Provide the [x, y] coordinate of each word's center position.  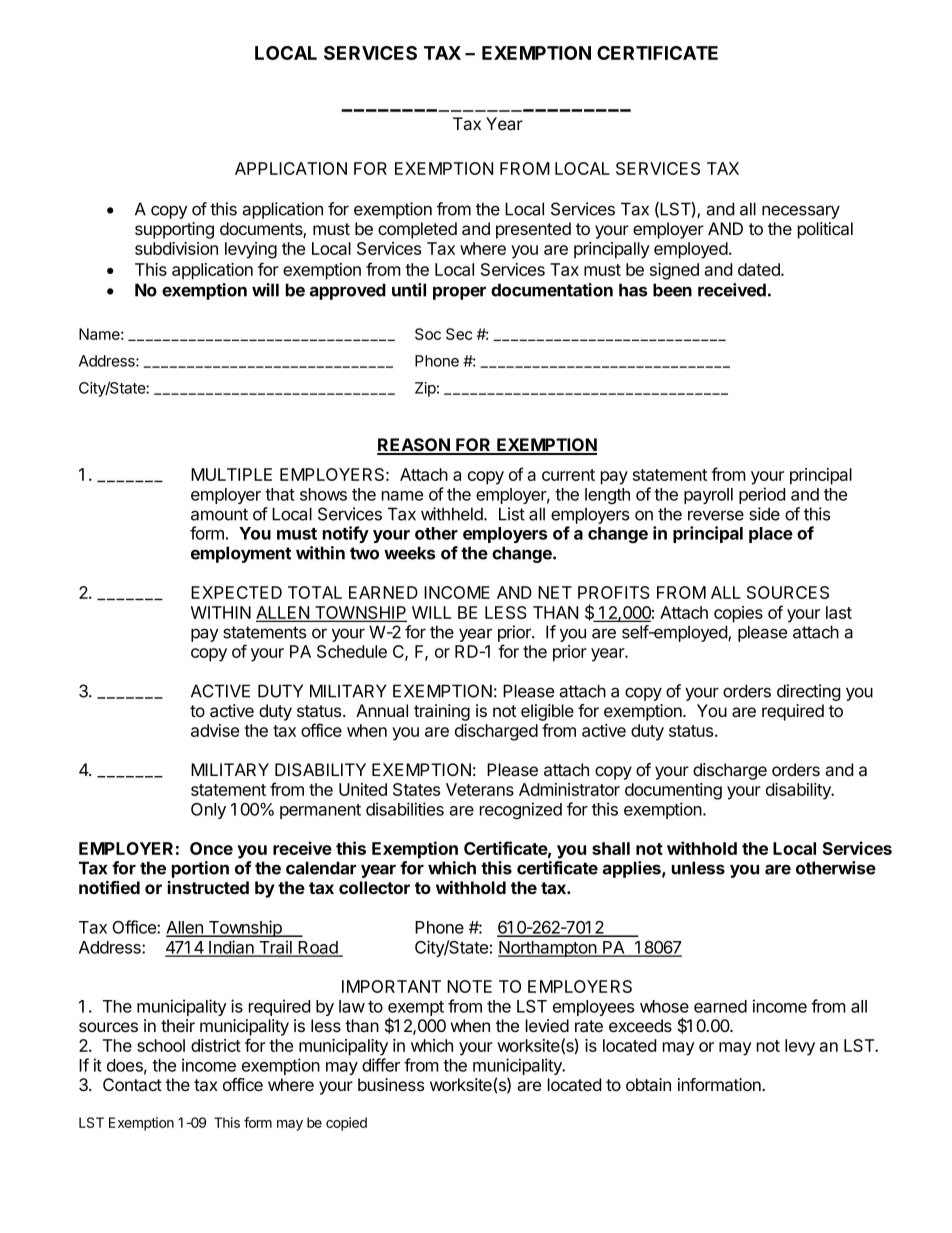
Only [208, 811]
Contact [132, 1085]
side [764, 514]
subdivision [176, 248]
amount [219, 514]
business [391, 1084]
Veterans [480, 789]
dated [760, 269]
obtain [648, 1084]
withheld [453, 514]
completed [417, 230]
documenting [673, 791]
